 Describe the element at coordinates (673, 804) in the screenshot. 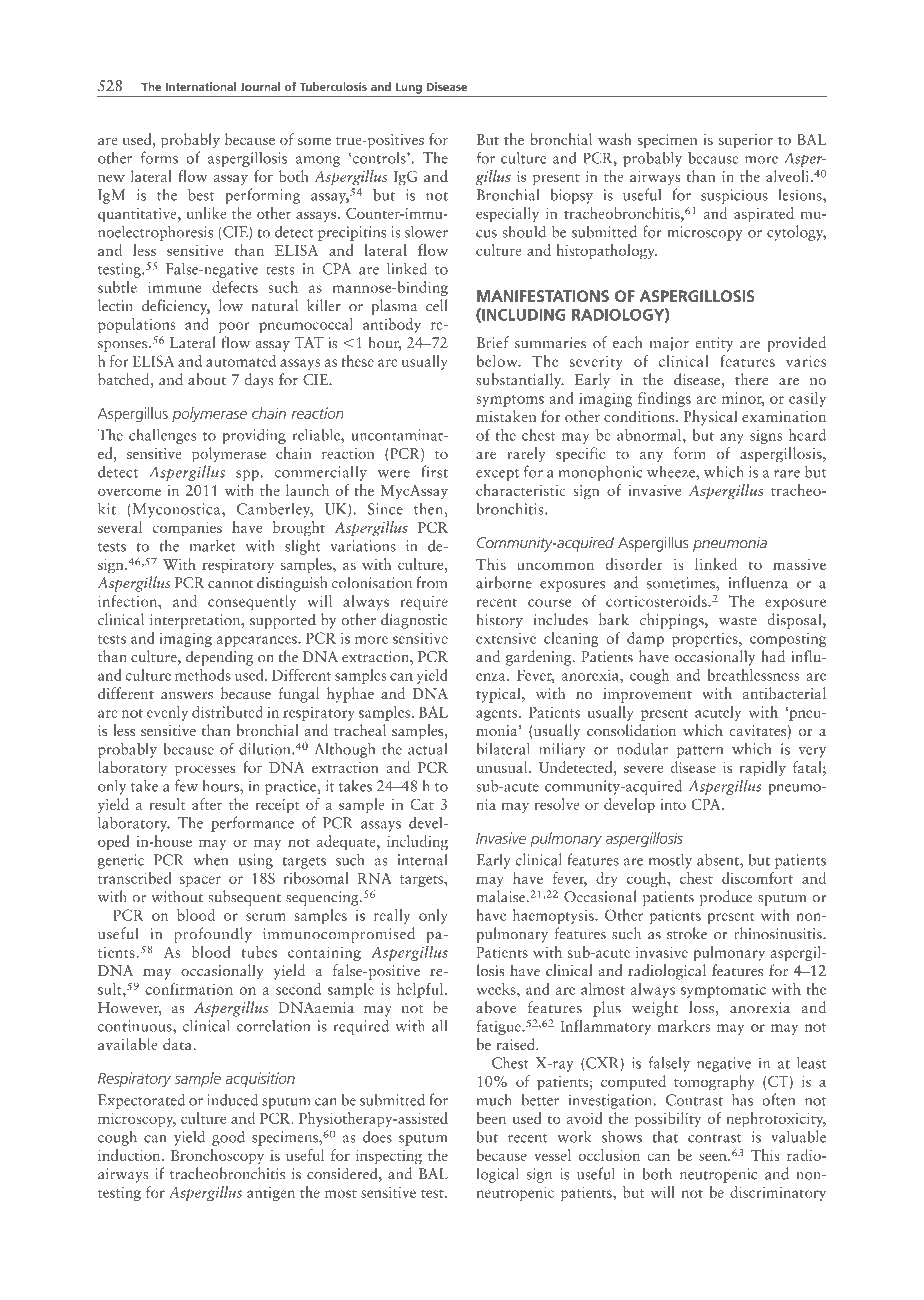

I see `into` at that location.
